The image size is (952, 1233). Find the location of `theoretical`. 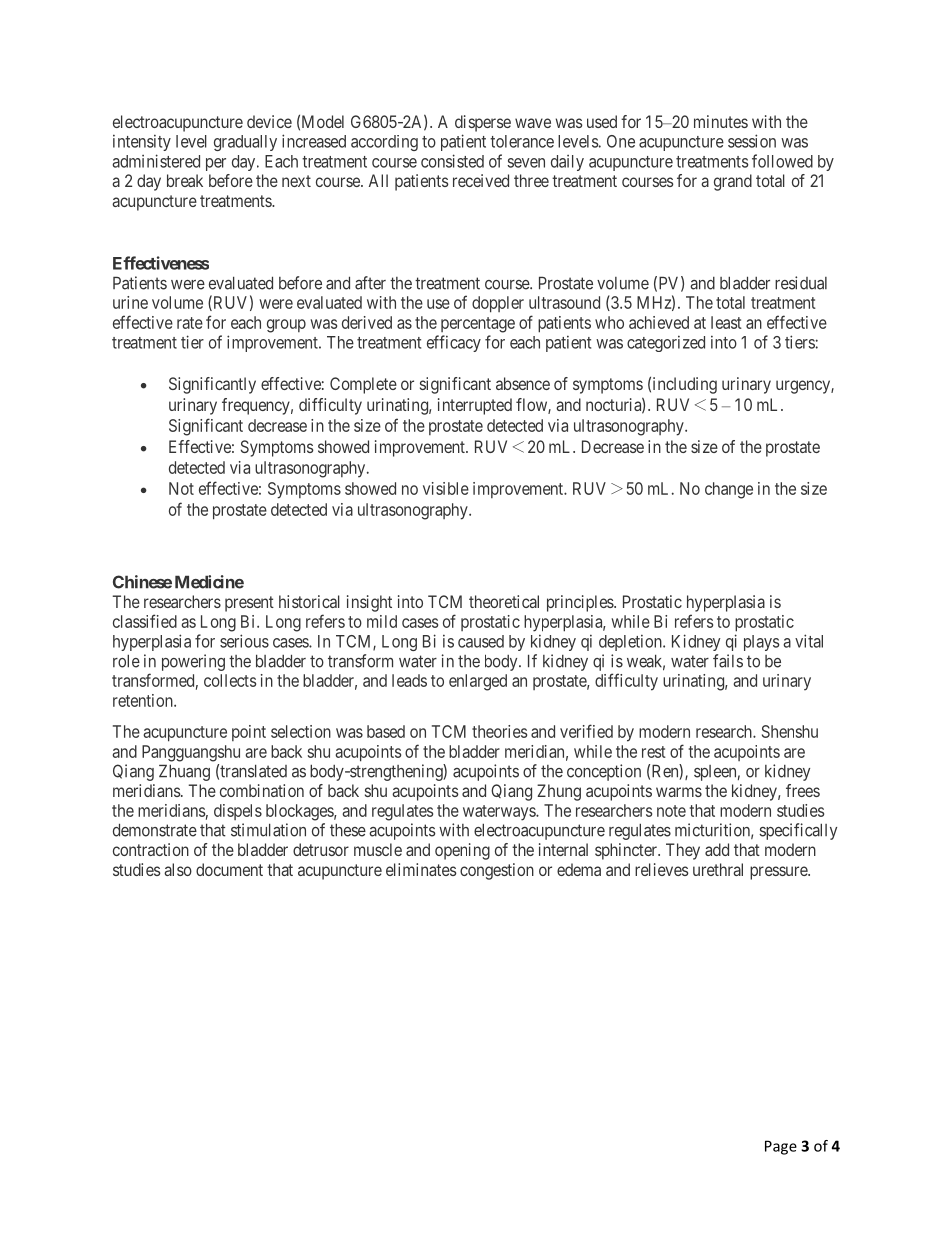

theoretical is located at coordinates (504, 601).
